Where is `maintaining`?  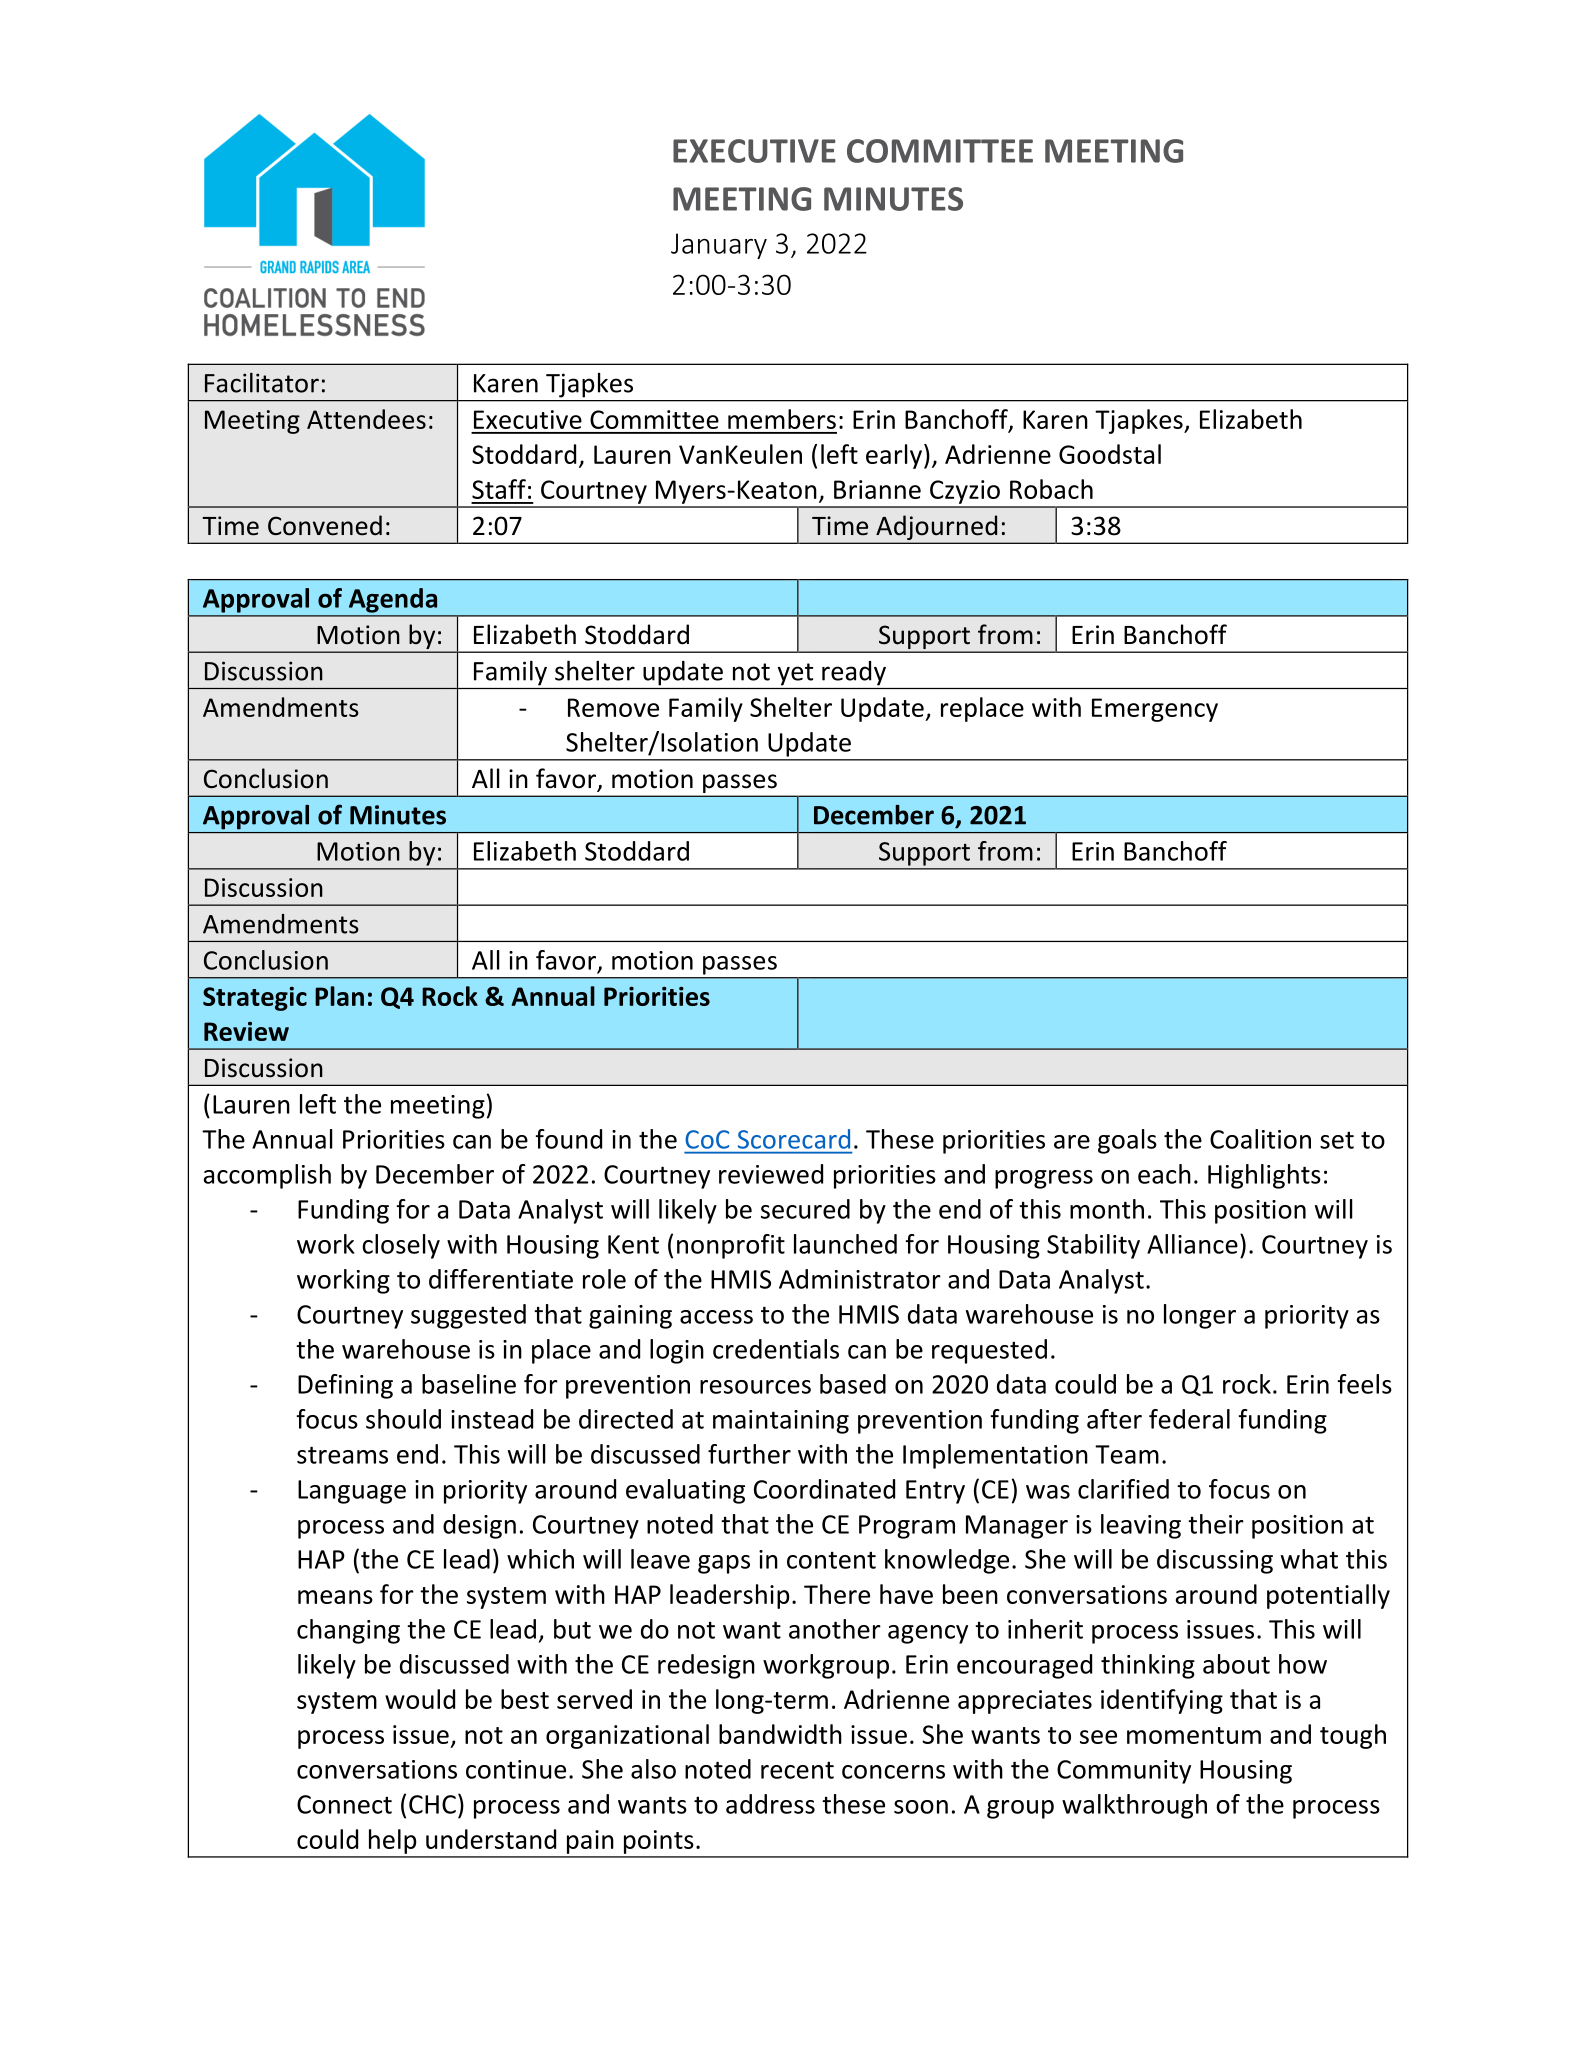
maintaining is located at coordinates (781, 1422).
